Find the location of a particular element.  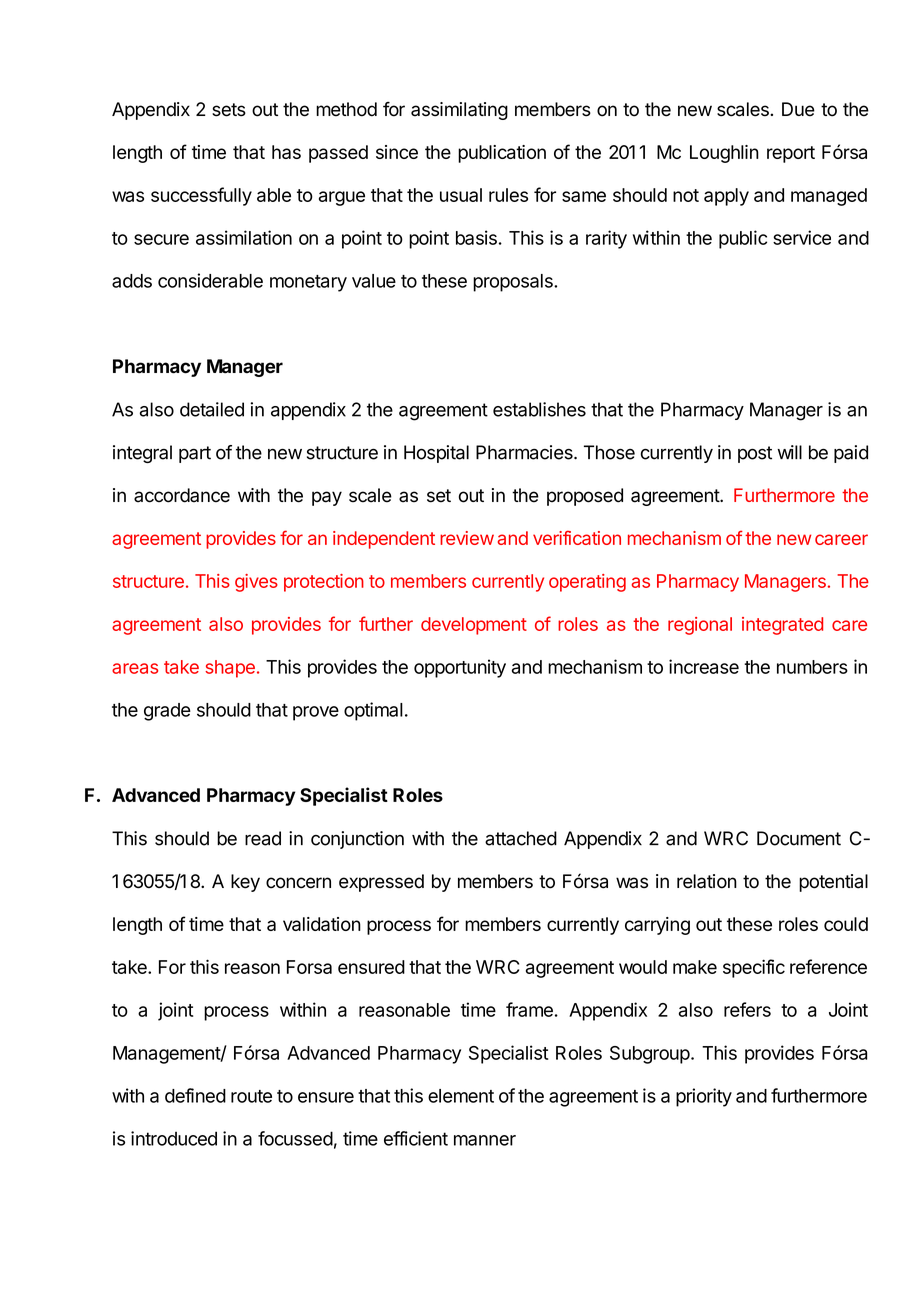

assimilating is located at coordinates (459, 111).
